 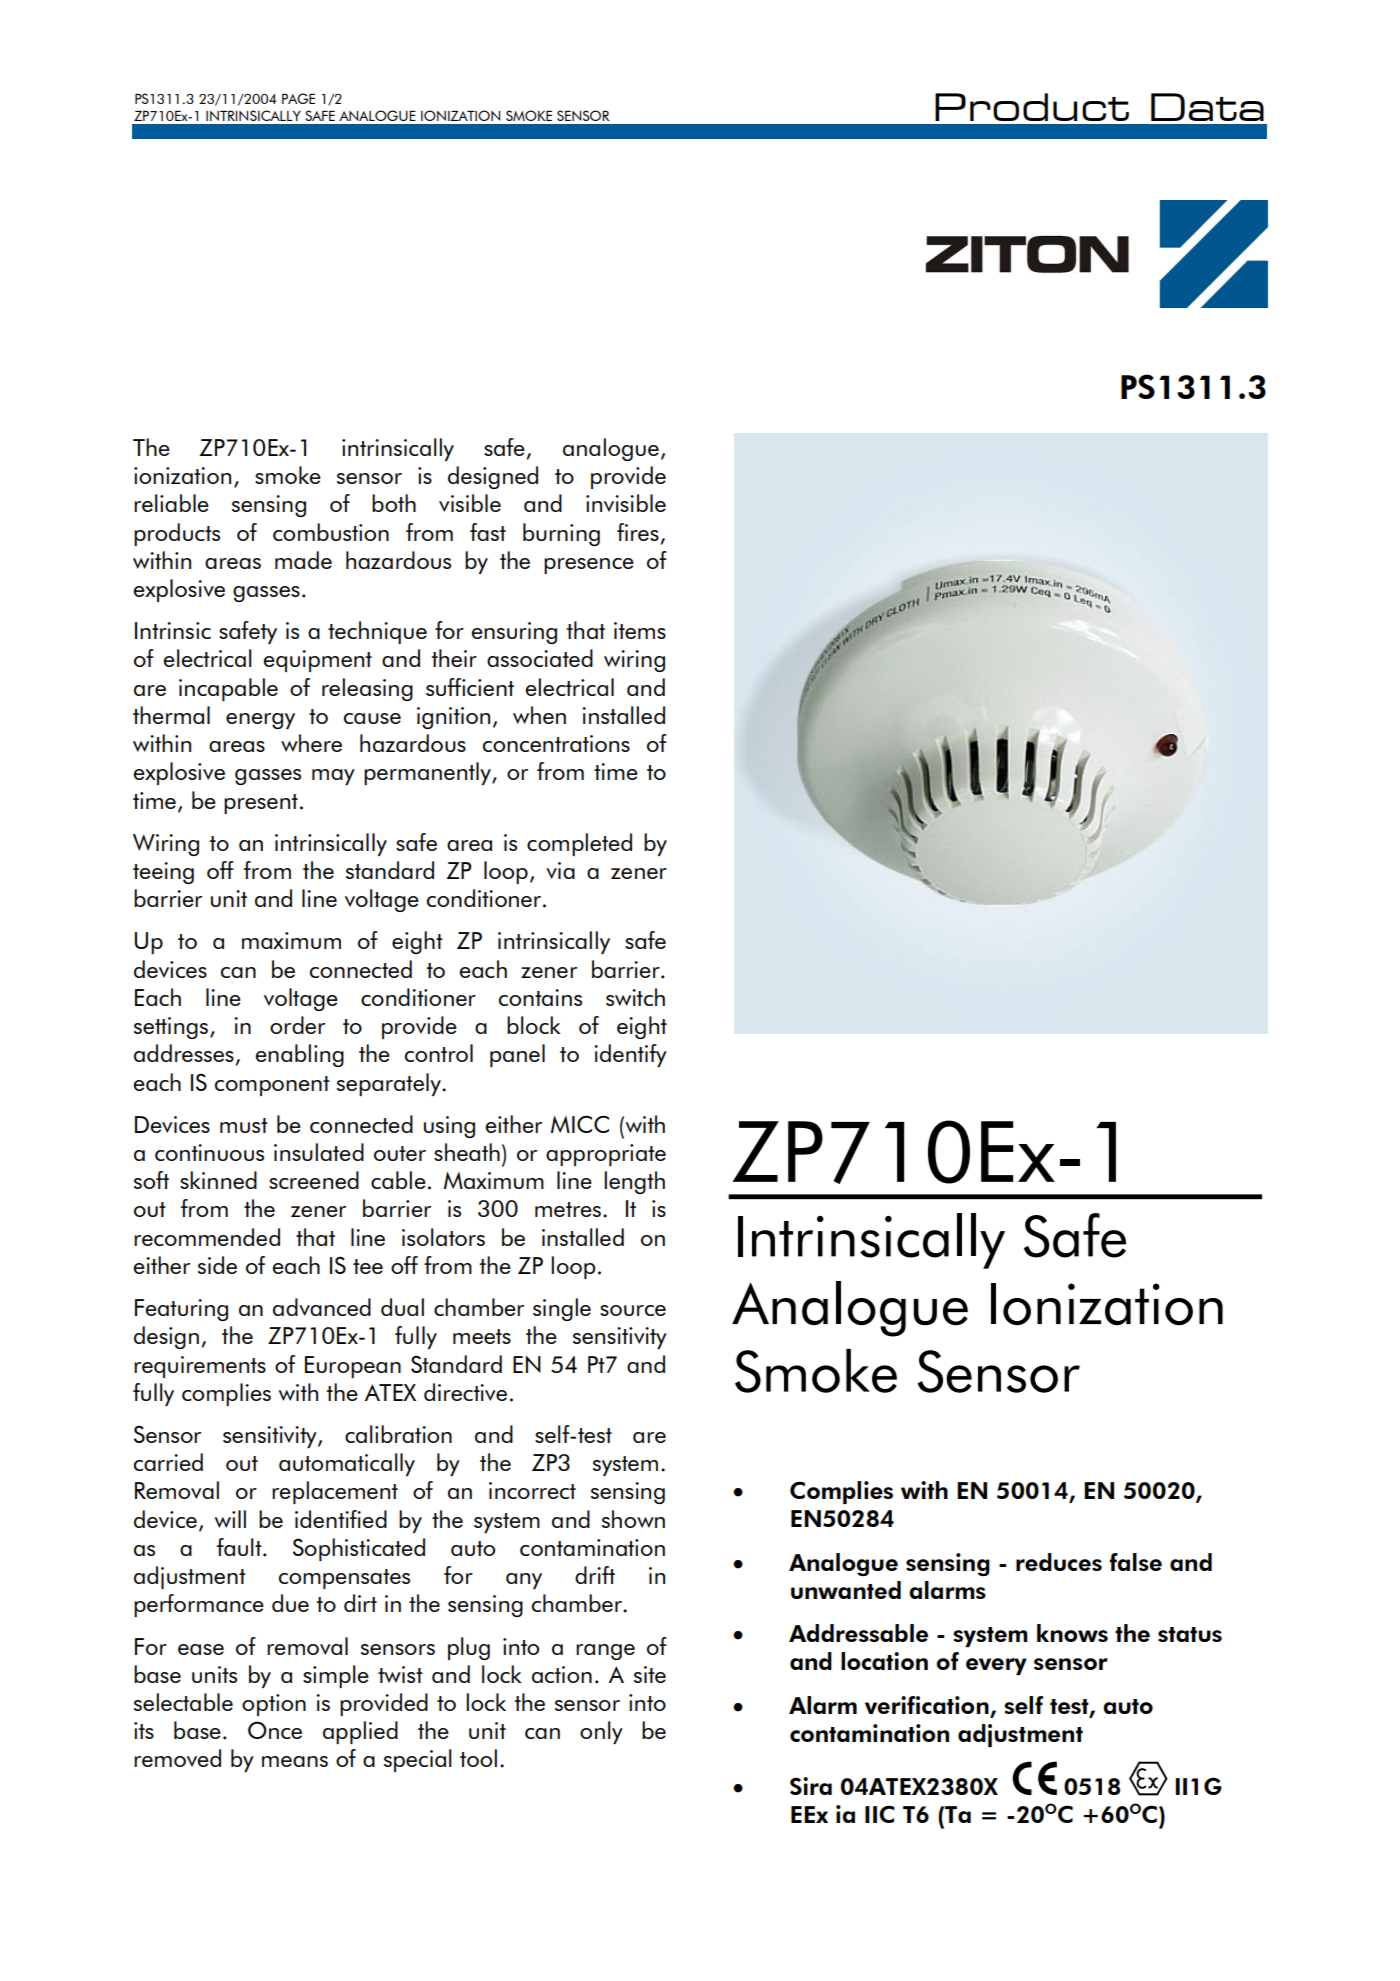 What do you see at coordinates (314, 1180) in the screenshot?
I see `screened` at bounding box center [314, 1180].
